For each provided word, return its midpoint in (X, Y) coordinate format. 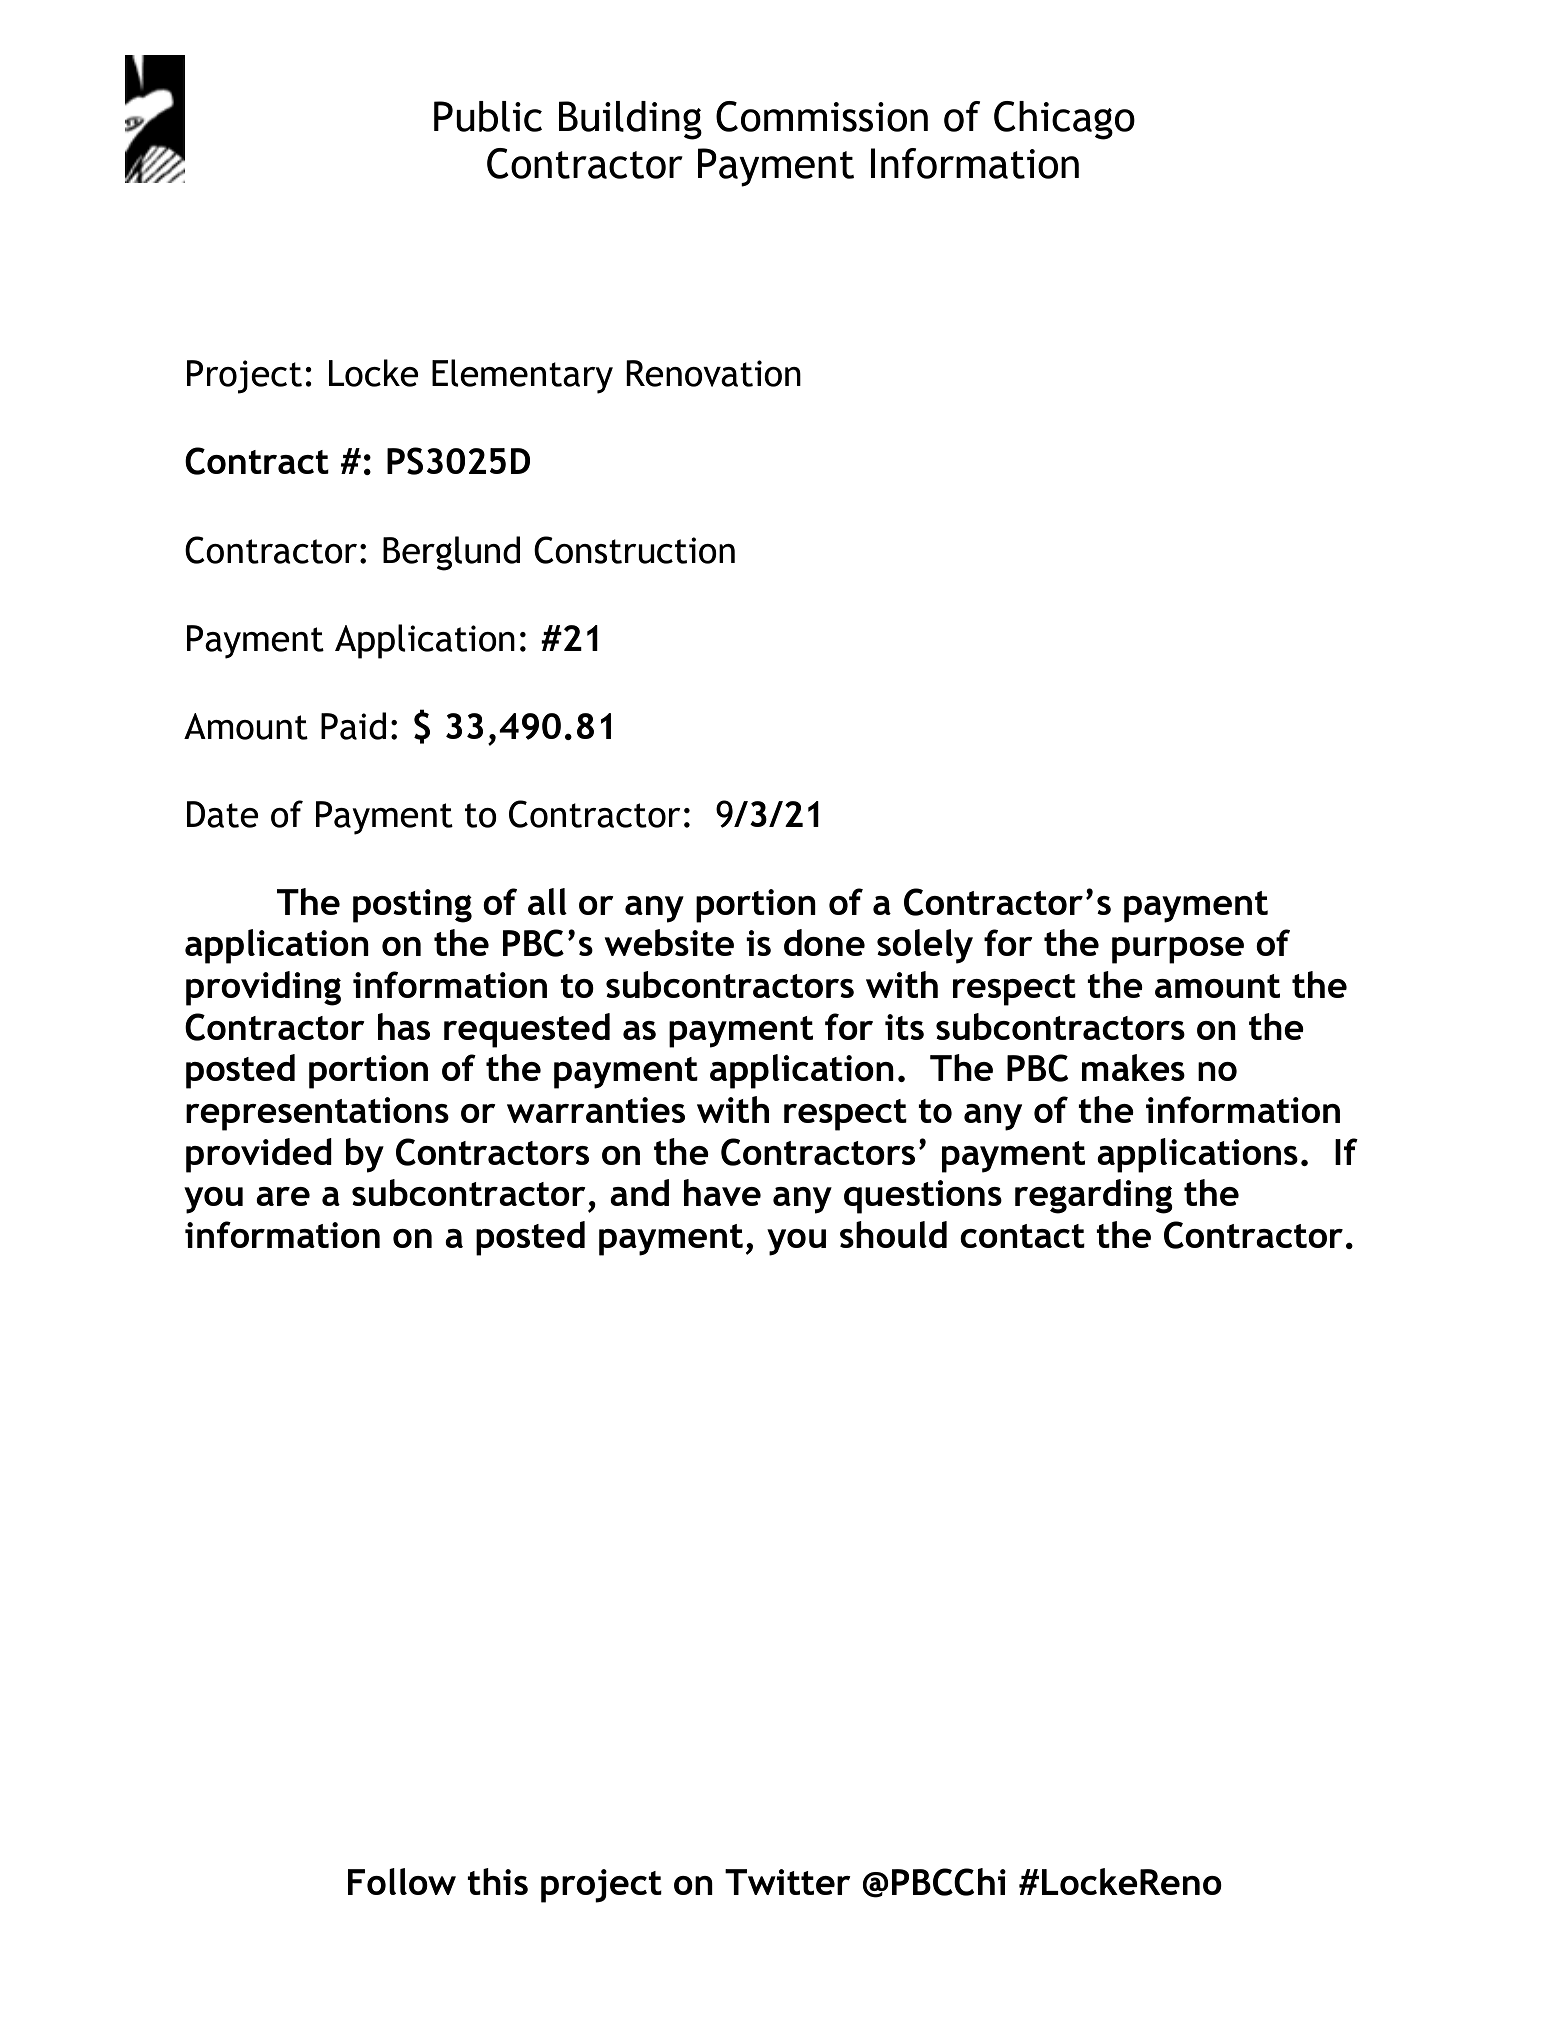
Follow (402, 1881)
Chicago (1064, 120)
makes (1133, 1067)
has (404, 1026)
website (669, 942)
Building (630, 120)
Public (488, 116)
